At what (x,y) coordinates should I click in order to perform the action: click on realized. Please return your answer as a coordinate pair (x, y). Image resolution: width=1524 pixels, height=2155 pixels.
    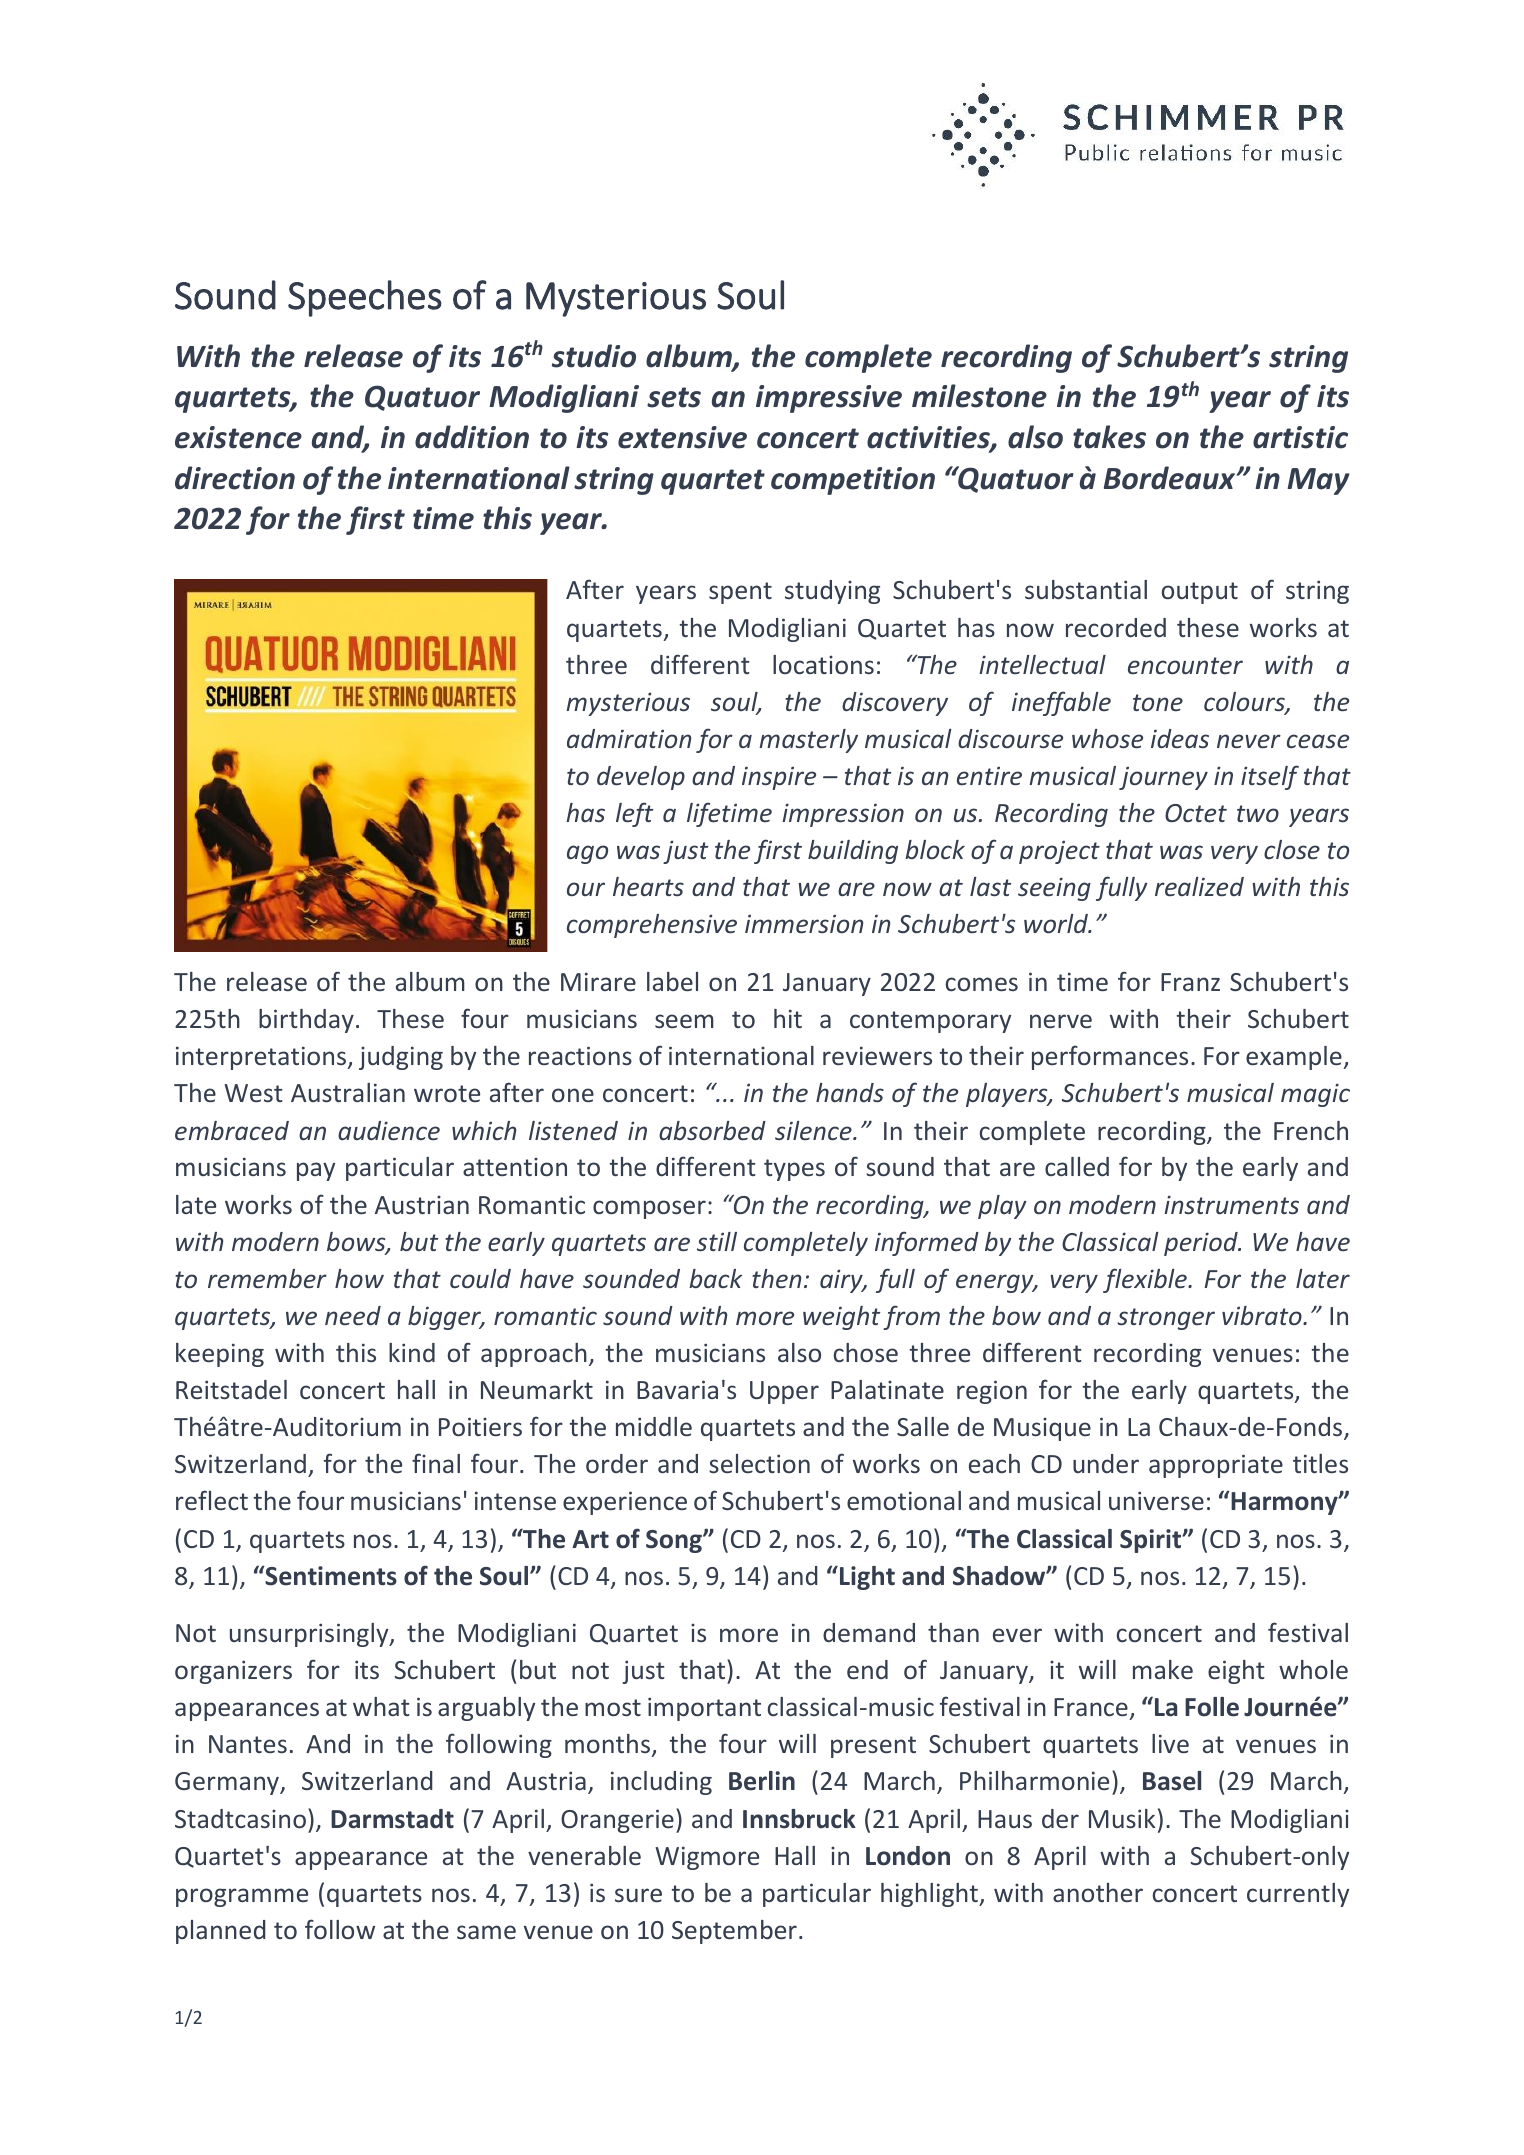
    Looking at the image, I should click on (1199, 886).
